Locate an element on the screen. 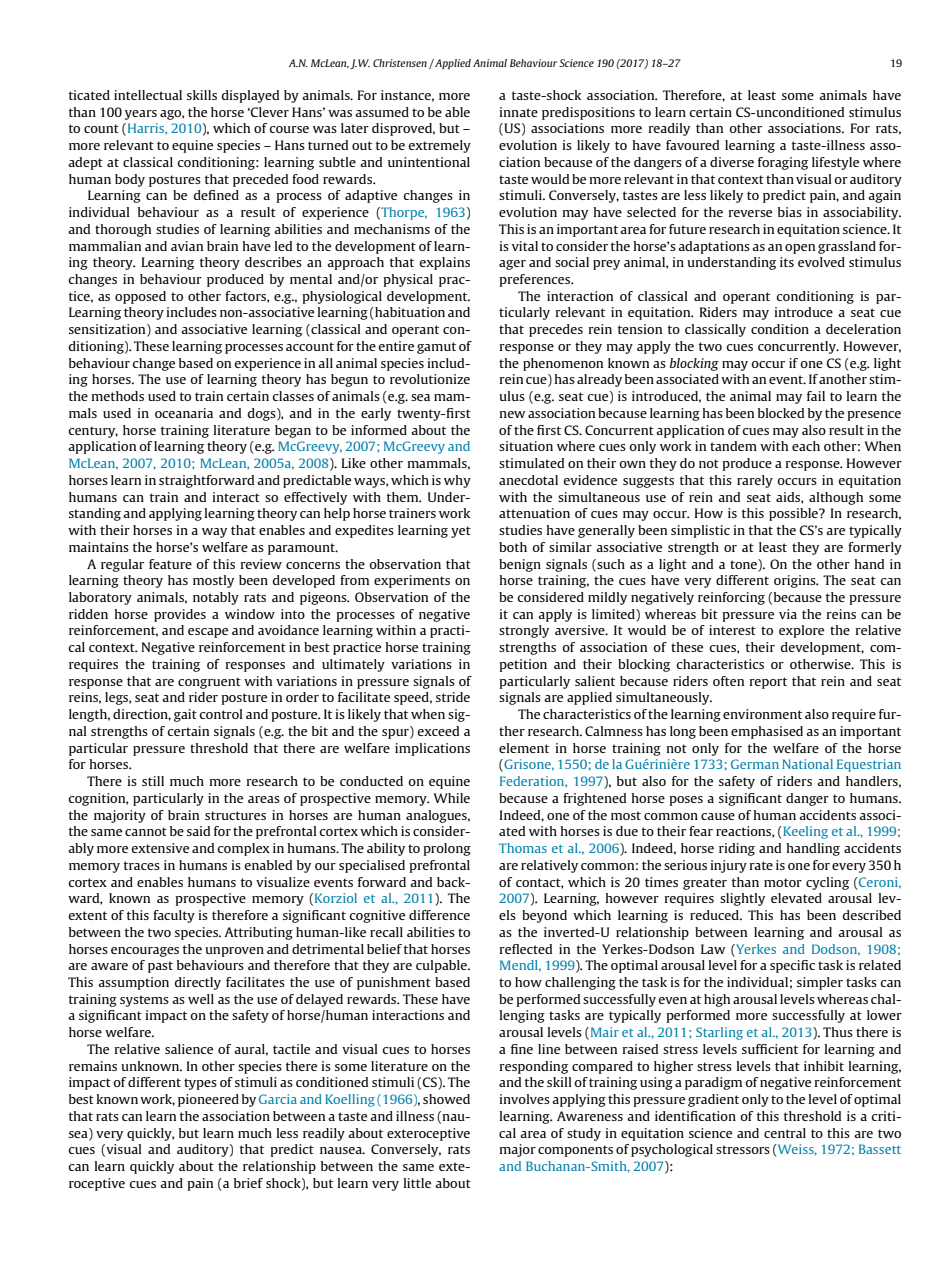  century is located at coordinates (93, 432).
